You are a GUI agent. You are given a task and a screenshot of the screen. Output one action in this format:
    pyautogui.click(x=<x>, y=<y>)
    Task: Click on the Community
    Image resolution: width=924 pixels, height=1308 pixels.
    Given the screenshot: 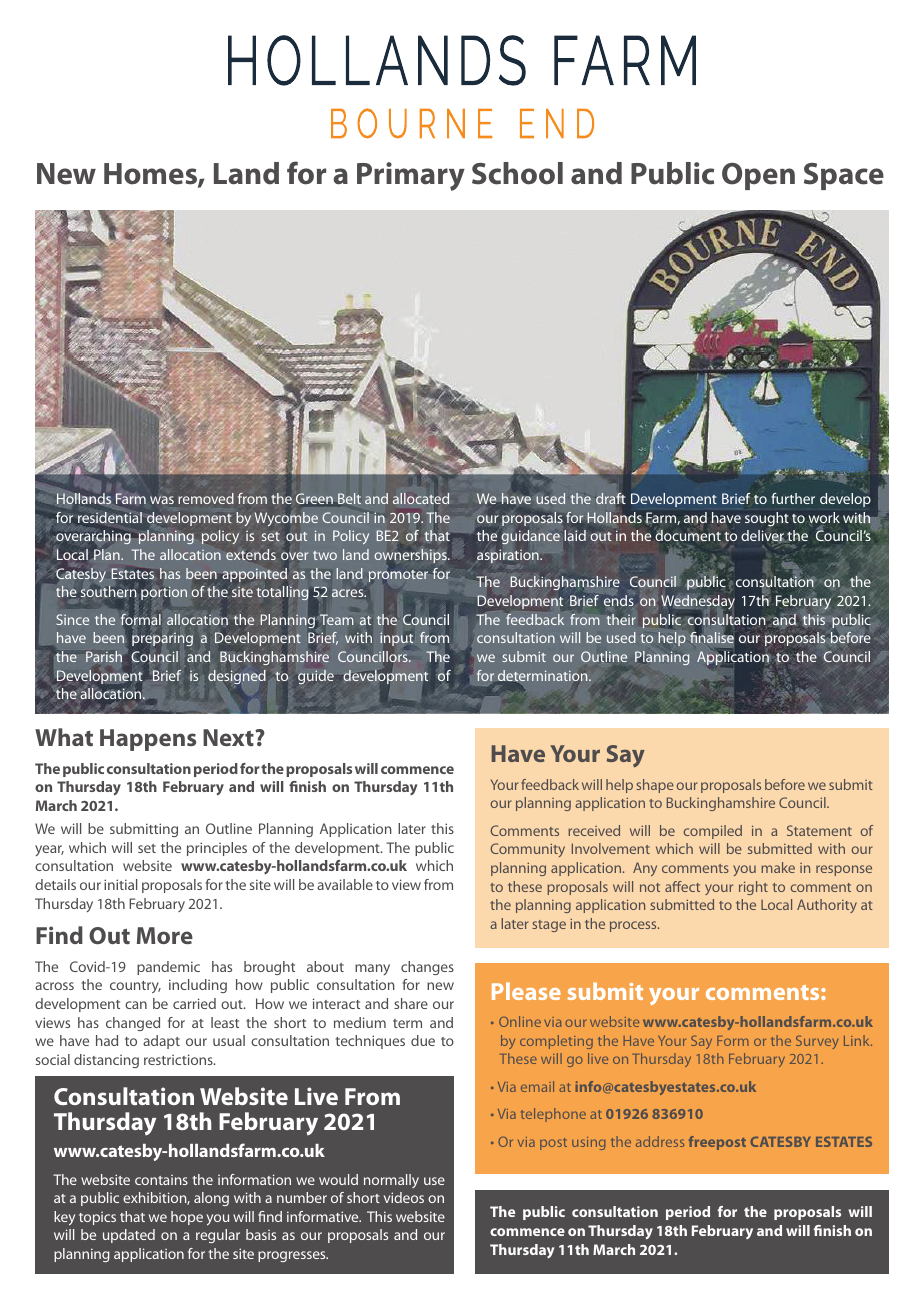 What is the action you would take?
    pyautogui.click(x=527, y=850)
